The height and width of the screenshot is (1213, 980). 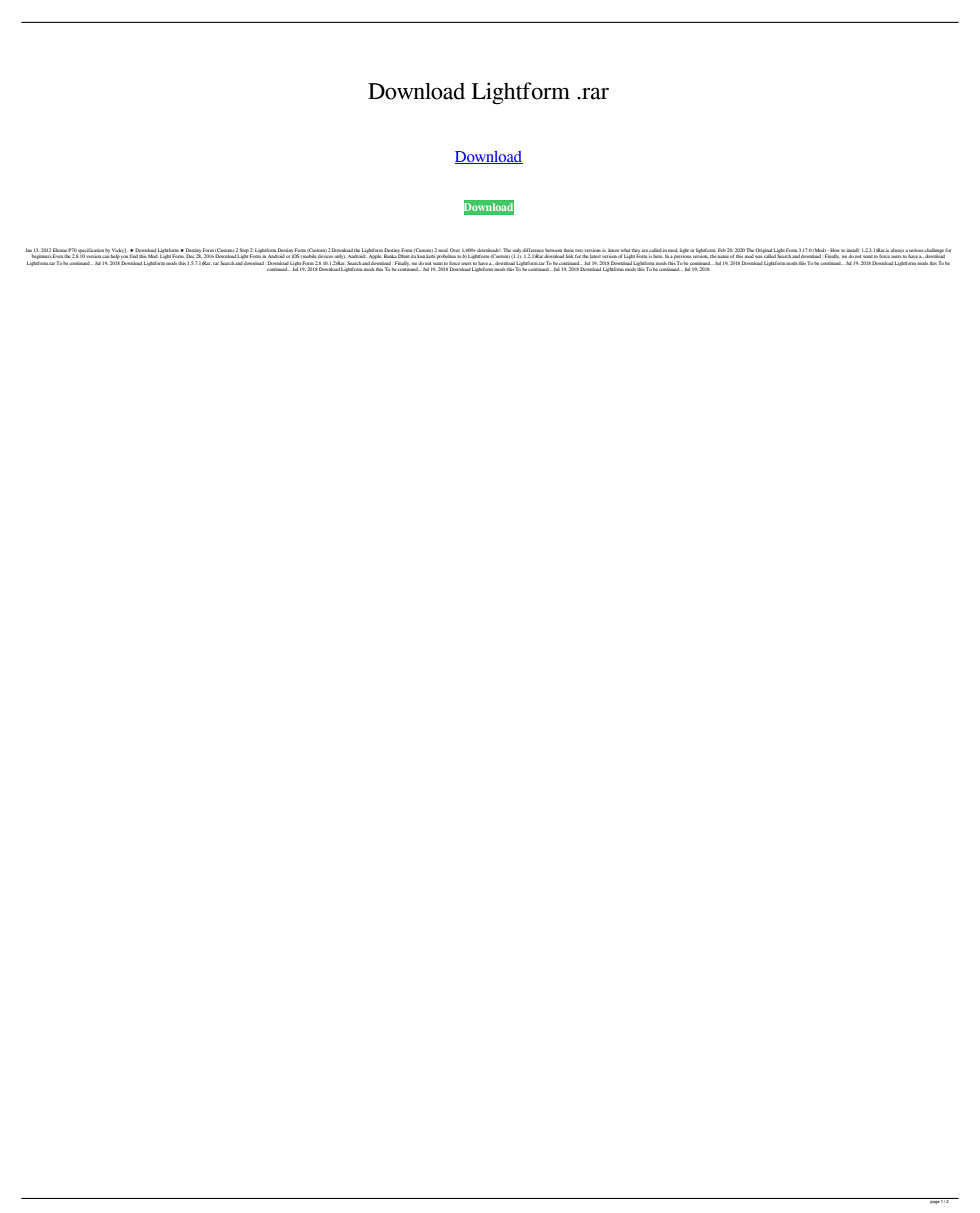 What do you see at coordinates (533, 250) in the screenshot?
I see `difference` at bounding box center [533, 250].
